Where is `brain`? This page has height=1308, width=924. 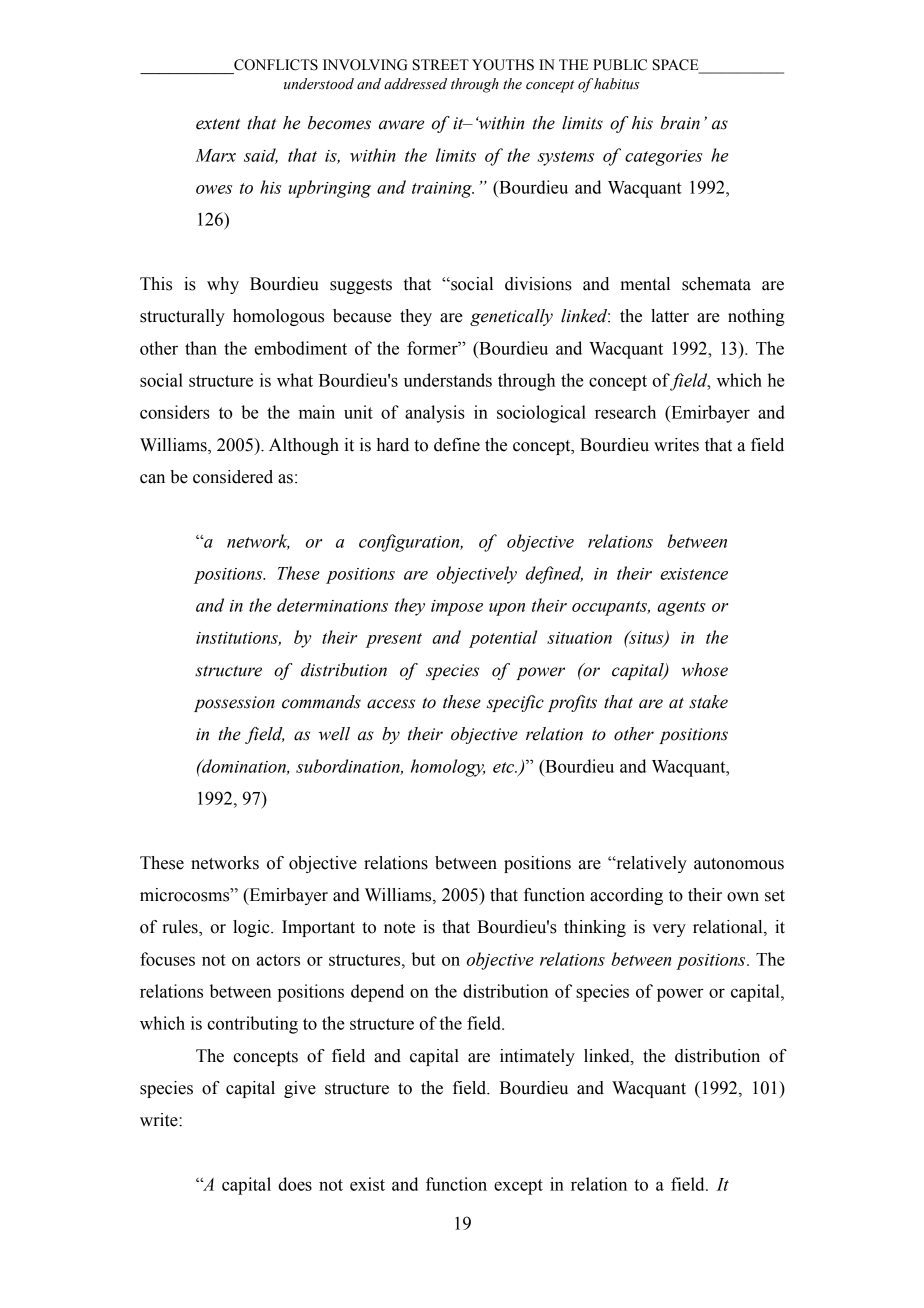
brain is located at coordinates (680, 123).
